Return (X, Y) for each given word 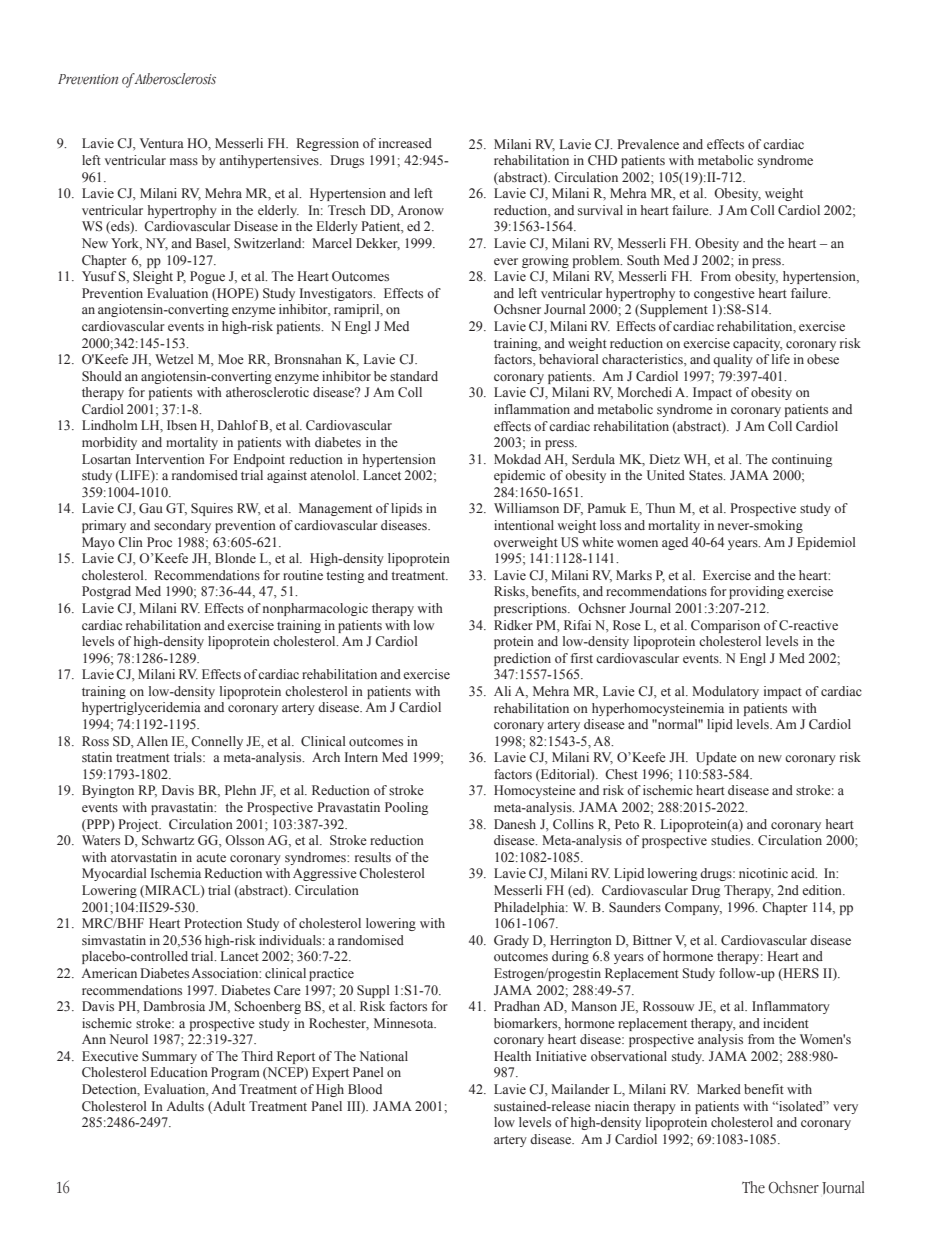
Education (179, 1072)
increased (405, 143)
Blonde (235, 558)
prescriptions (531, 609)
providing (756, 592)
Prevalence (648, 144)
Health (512, 1056)
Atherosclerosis (175, 79)
